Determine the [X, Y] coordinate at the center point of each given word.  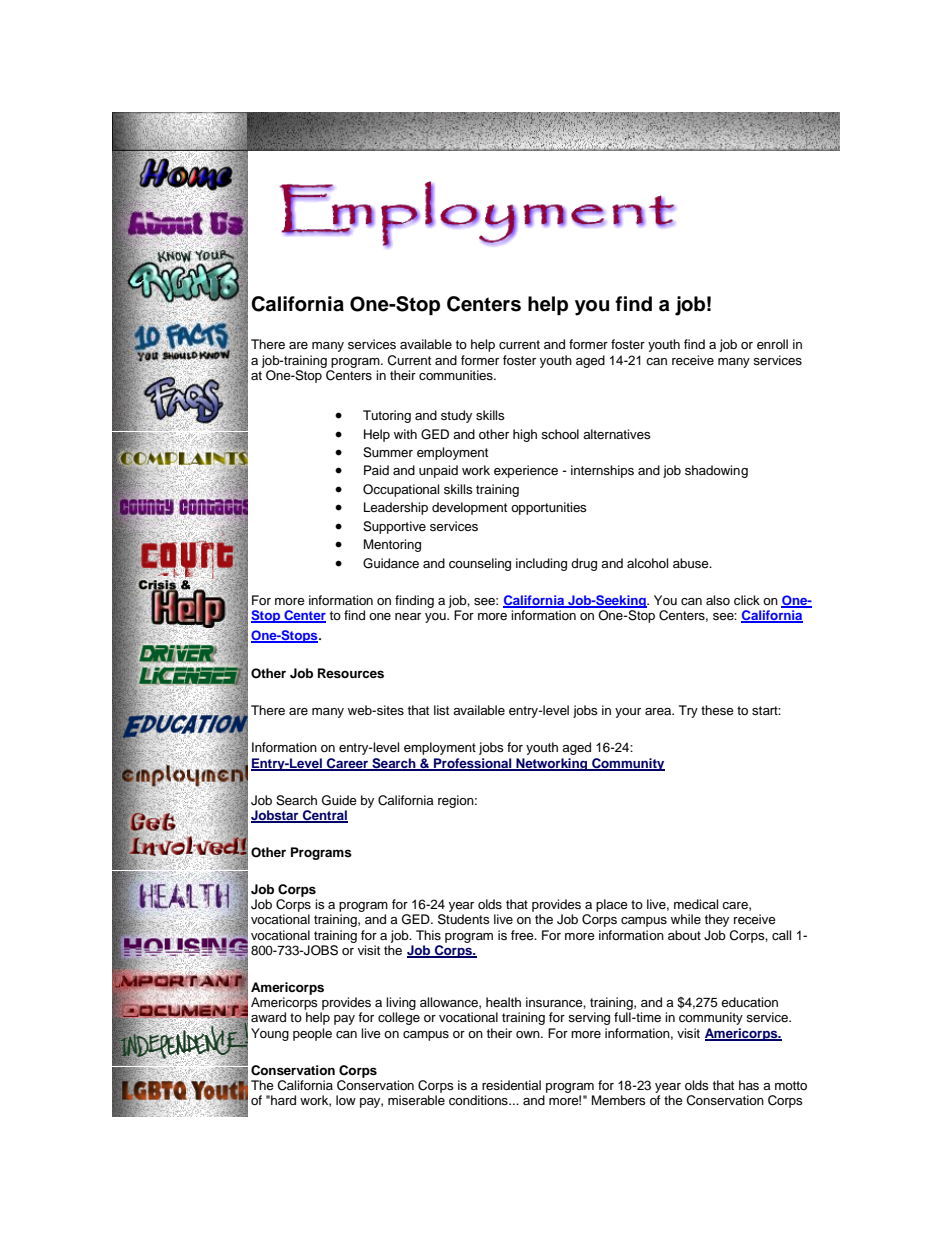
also [718, 600]
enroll [772, 344]
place [612, 905]
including [541, 564]
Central [324, 816]
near [408, 616]
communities [457, 375]
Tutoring [387, 416]
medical [696, 904]
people [312, 1034]
